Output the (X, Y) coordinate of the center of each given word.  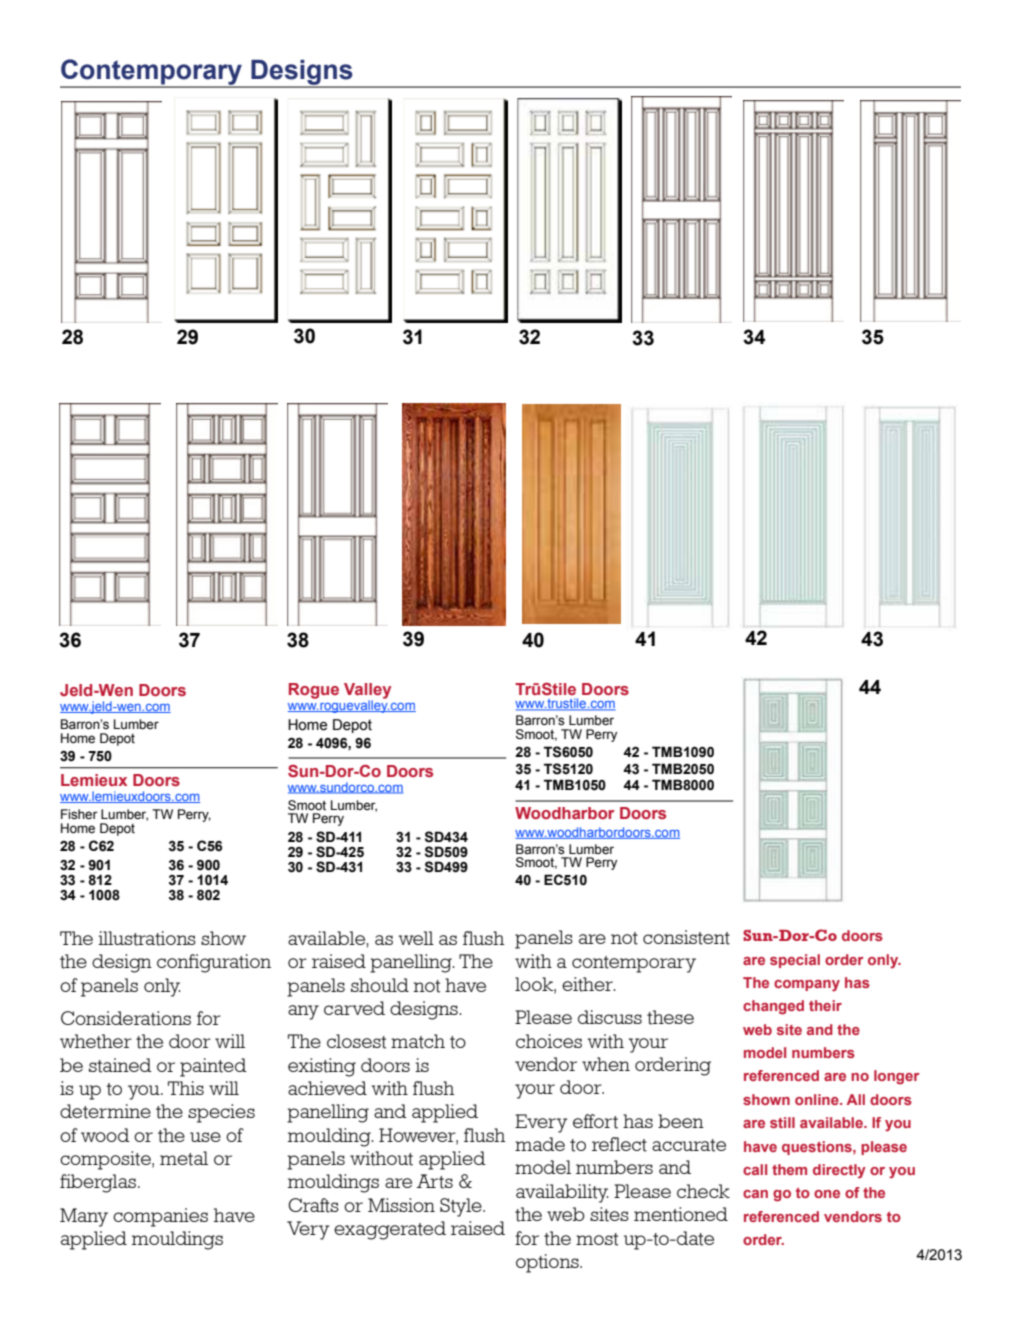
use (205, 1137)
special (795, 961)
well (416, 938)
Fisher (79, 814)
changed (773, 1007)
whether (96, 1041)
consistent (686, 937)
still (782, 1122)
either (588, 984)
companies (160, 1217)
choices (549, 1041)
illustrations (147, 938)
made (540, 1144)
